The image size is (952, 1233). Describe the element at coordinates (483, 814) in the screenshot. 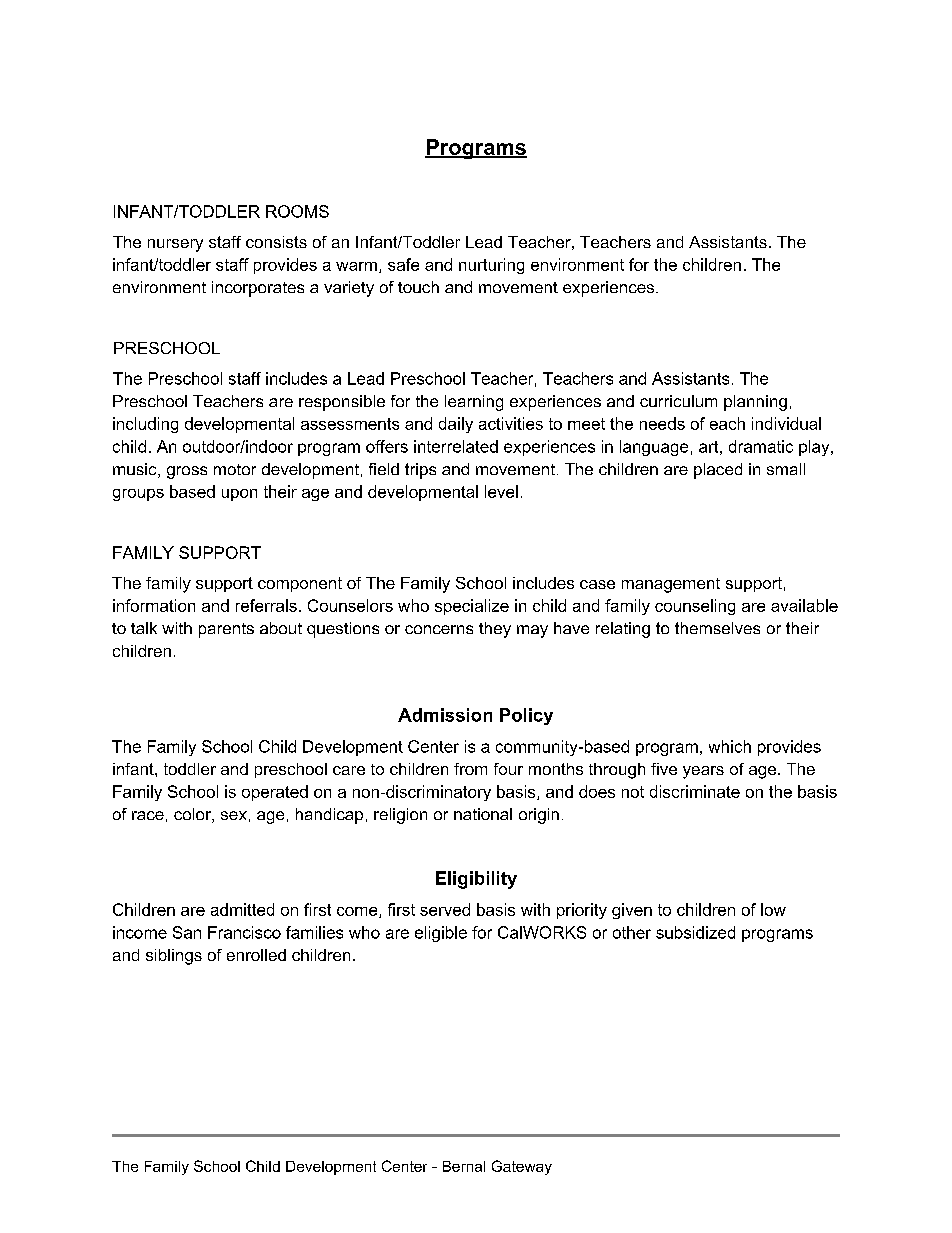

I see `national` at that location.
